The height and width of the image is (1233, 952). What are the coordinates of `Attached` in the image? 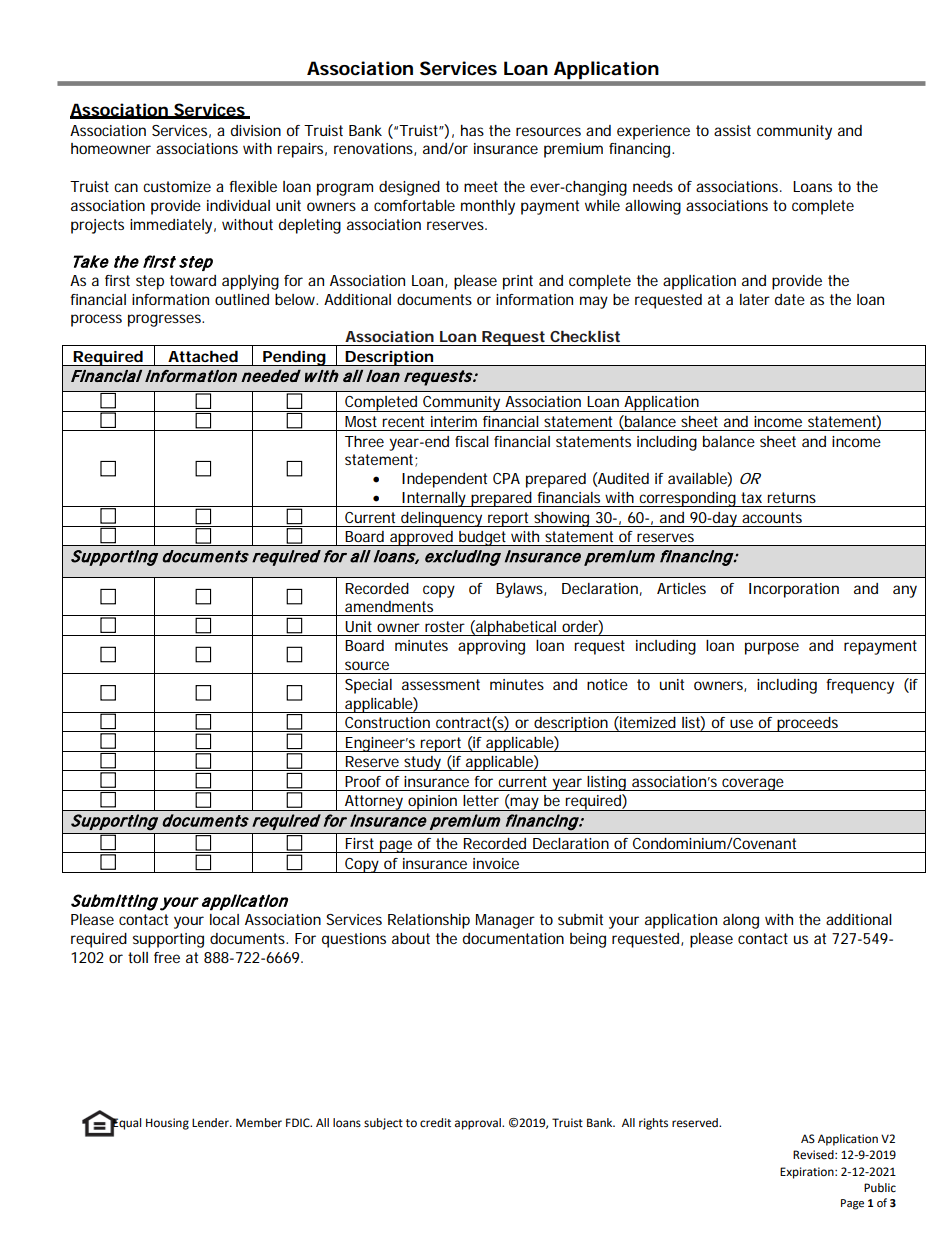 It's located at (203, 356).
